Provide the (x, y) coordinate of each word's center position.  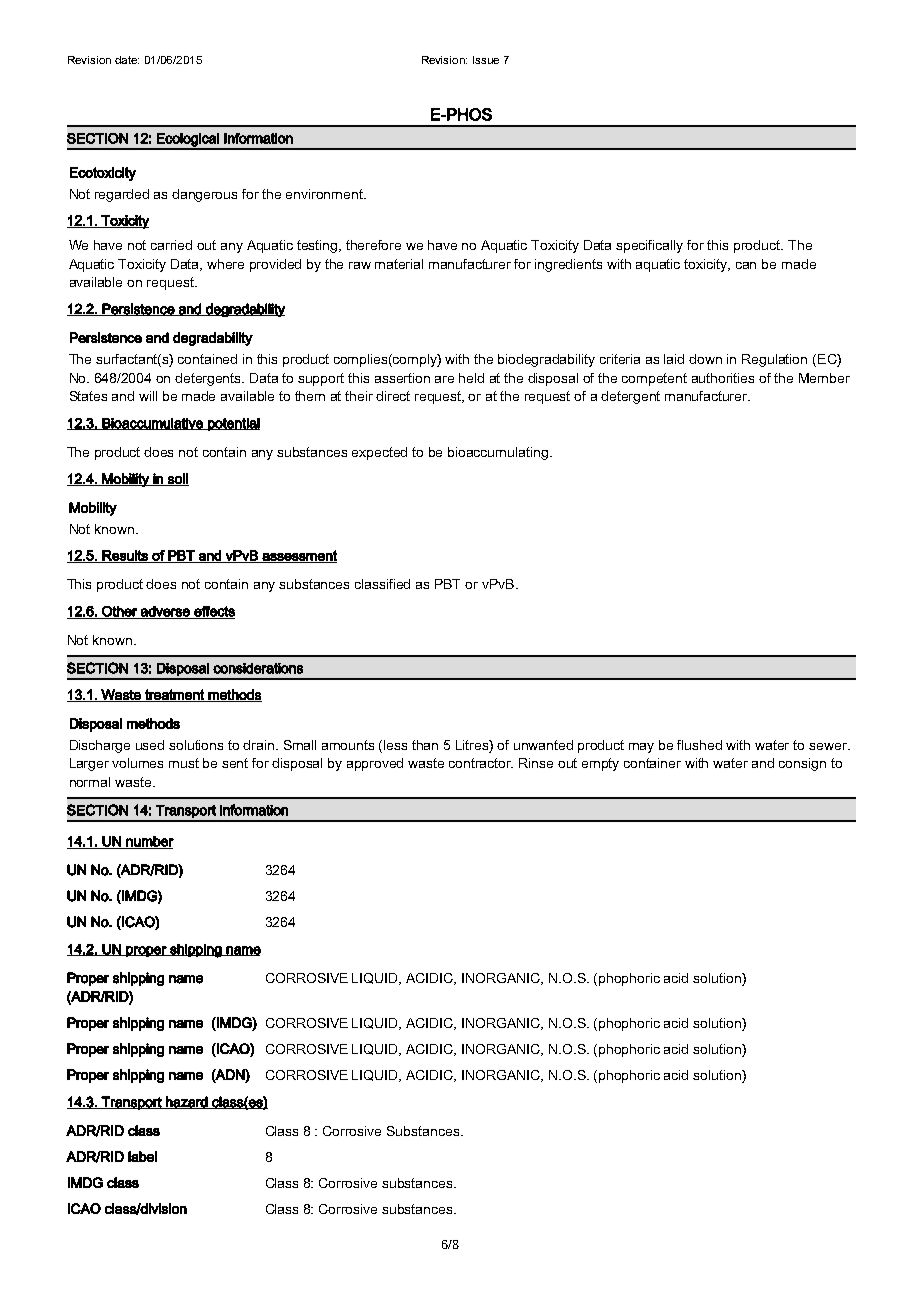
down (705, 359)
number (149, 842)
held (471, 378)
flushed (699, 745)
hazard (187, 1102)
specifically (649, 246)
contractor (481, 763)
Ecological (188, 141)
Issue (486, 60)
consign (802, 764)
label (142, 1156)
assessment (298, 556)
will (148, 396)
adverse (165, 612)
